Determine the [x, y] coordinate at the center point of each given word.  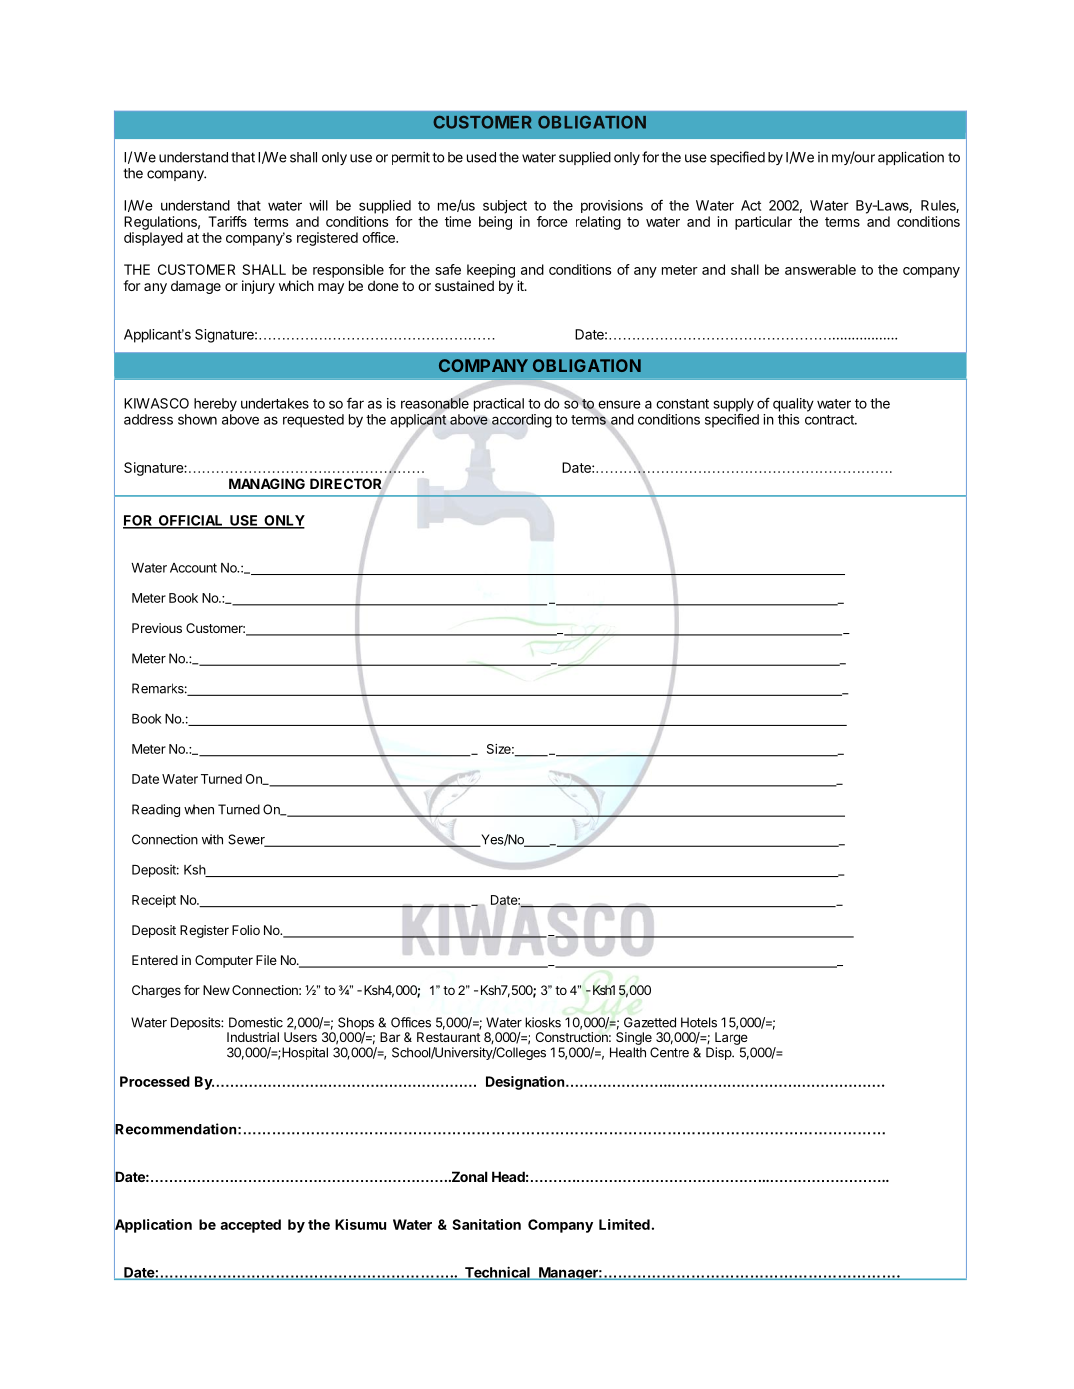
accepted [250, 1226]
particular [763, 223]
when [199, 809]
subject [505, 207]
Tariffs [227, 221]
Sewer [247, 840]
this [788, 419]
